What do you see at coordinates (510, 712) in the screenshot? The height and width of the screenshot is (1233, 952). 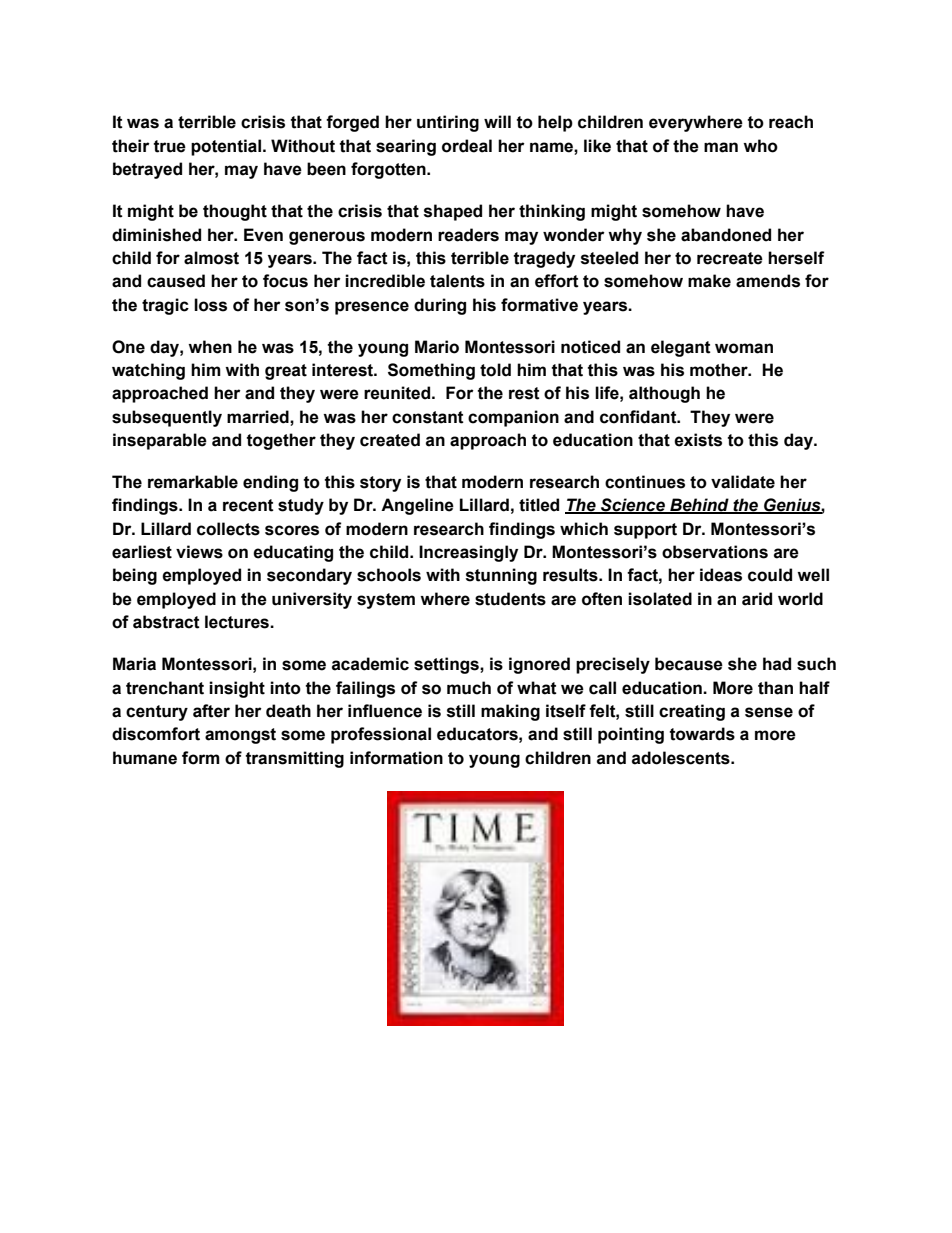 I see `making` at bounding box center [510, 712].
